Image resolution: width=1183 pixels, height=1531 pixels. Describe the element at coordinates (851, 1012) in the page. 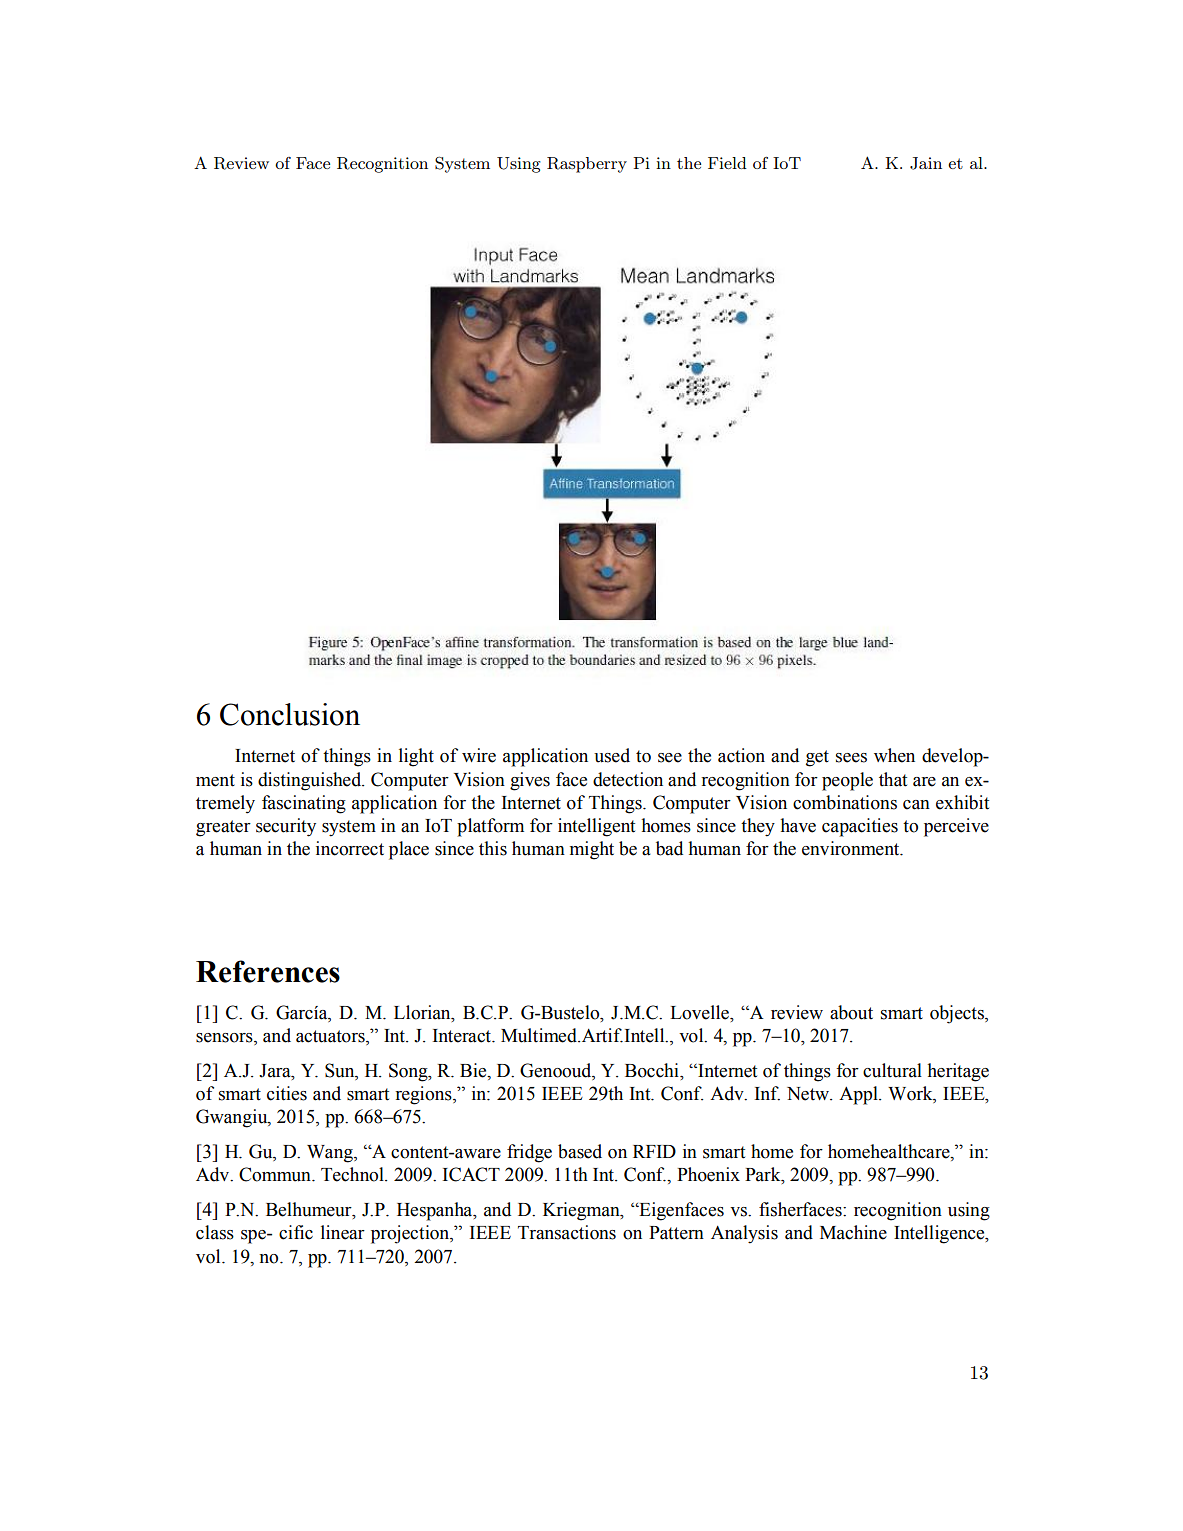

I see `about` at that location.
